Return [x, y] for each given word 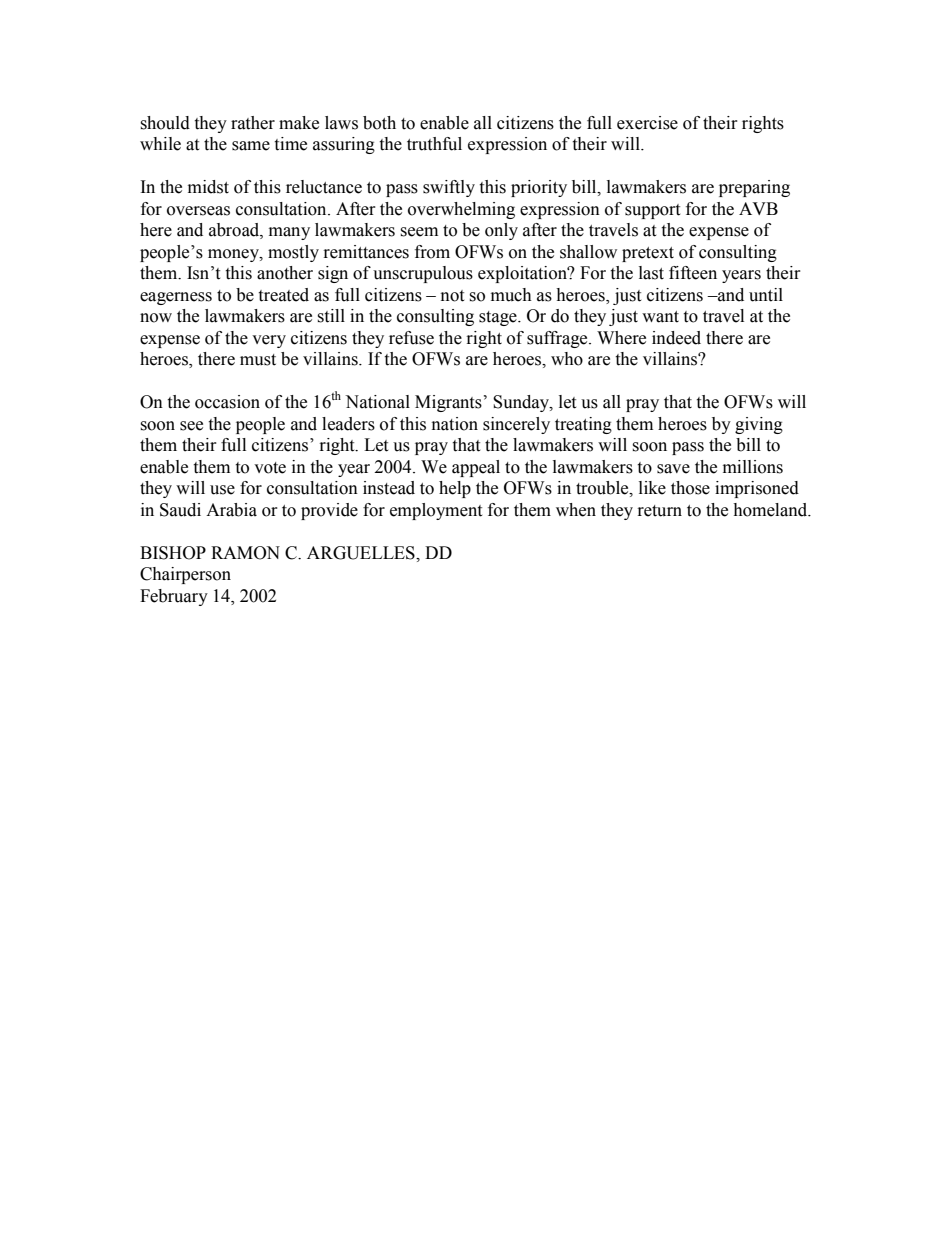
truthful [434, 144]
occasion [227, 402]
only [501, 231]
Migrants [448, 403]
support [652, 211]
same [251, 146]
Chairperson [185, 575]
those [690, 488]
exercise [647, 123]
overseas [198, 211]
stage [499, 318]
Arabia [231, 510]
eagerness [176, 298]
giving [759, 425]
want [660, 317]
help [455, 489]
